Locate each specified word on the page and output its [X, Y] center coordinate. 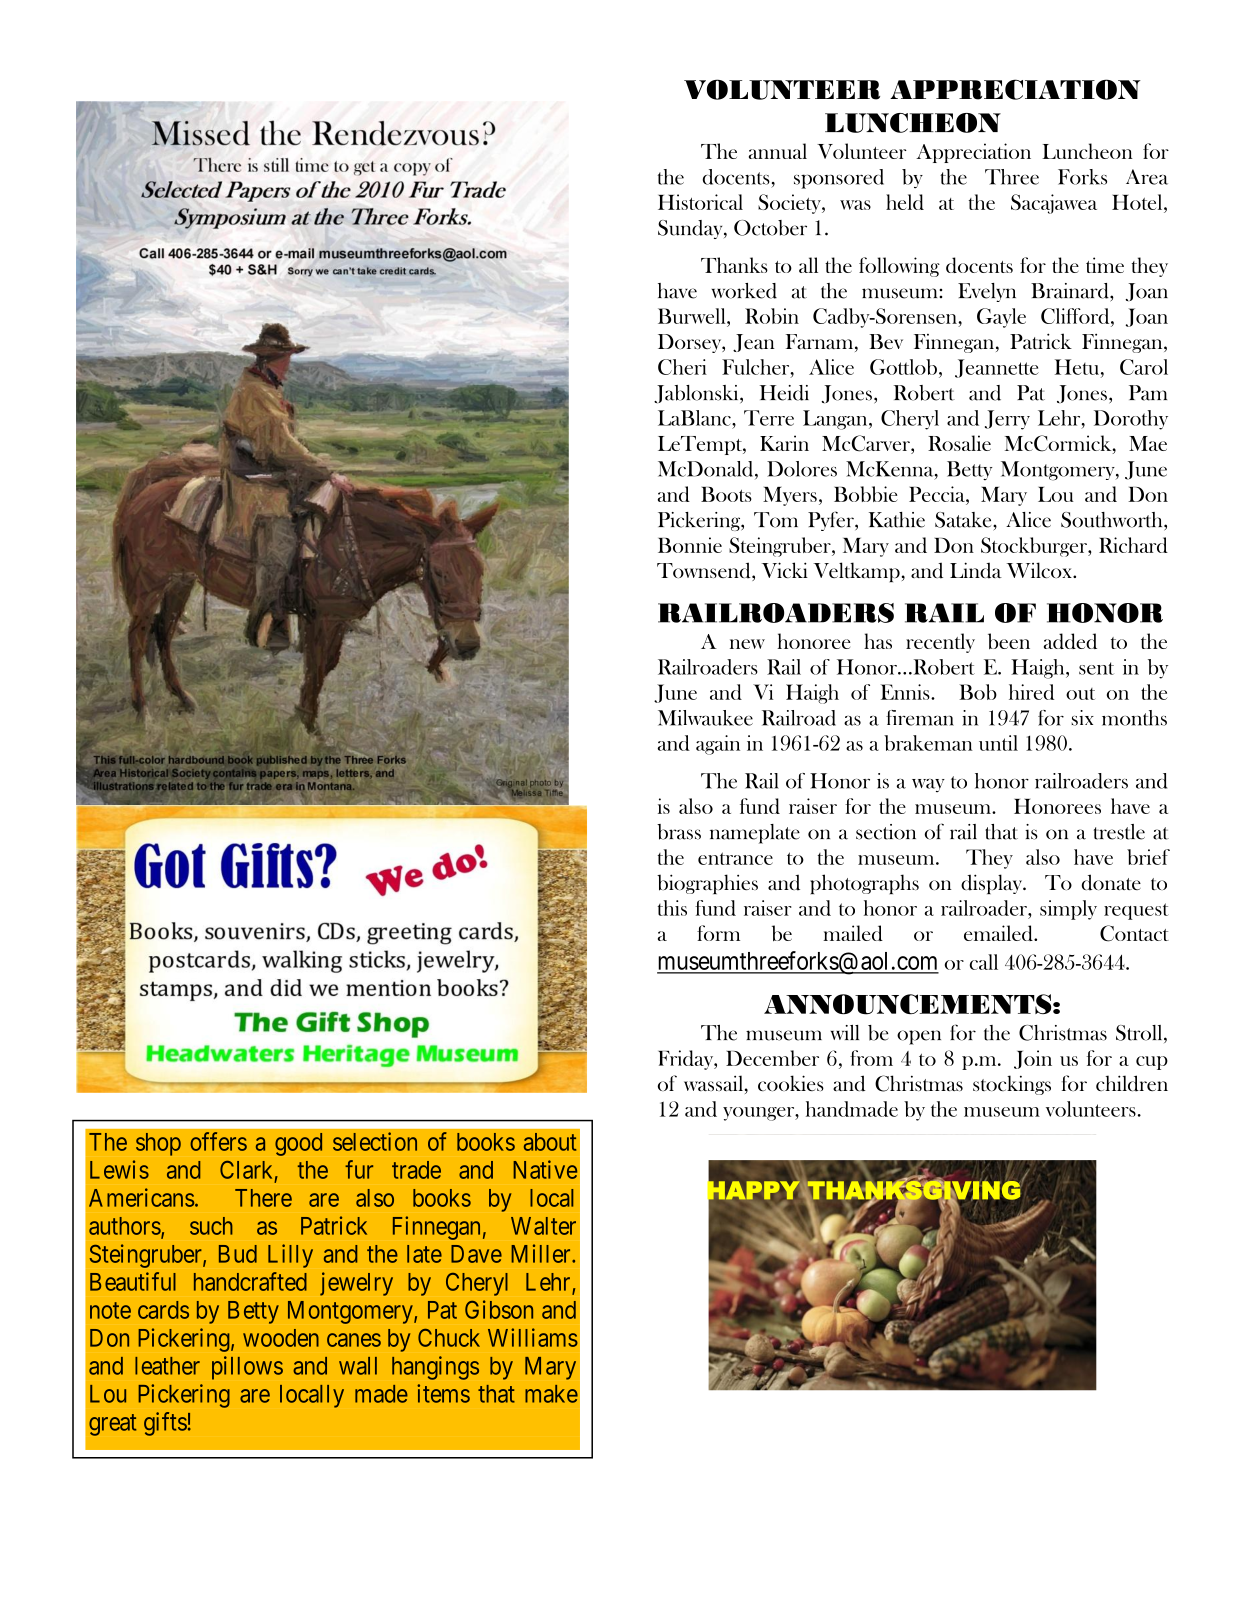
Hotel [1138, 202]
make [551, 1394]
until [998, 743]
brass [679, 832]
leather [167, 1366]
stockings [1012, 1085]
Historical [700, 202]
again [718, 745]
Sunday [691, 229]
